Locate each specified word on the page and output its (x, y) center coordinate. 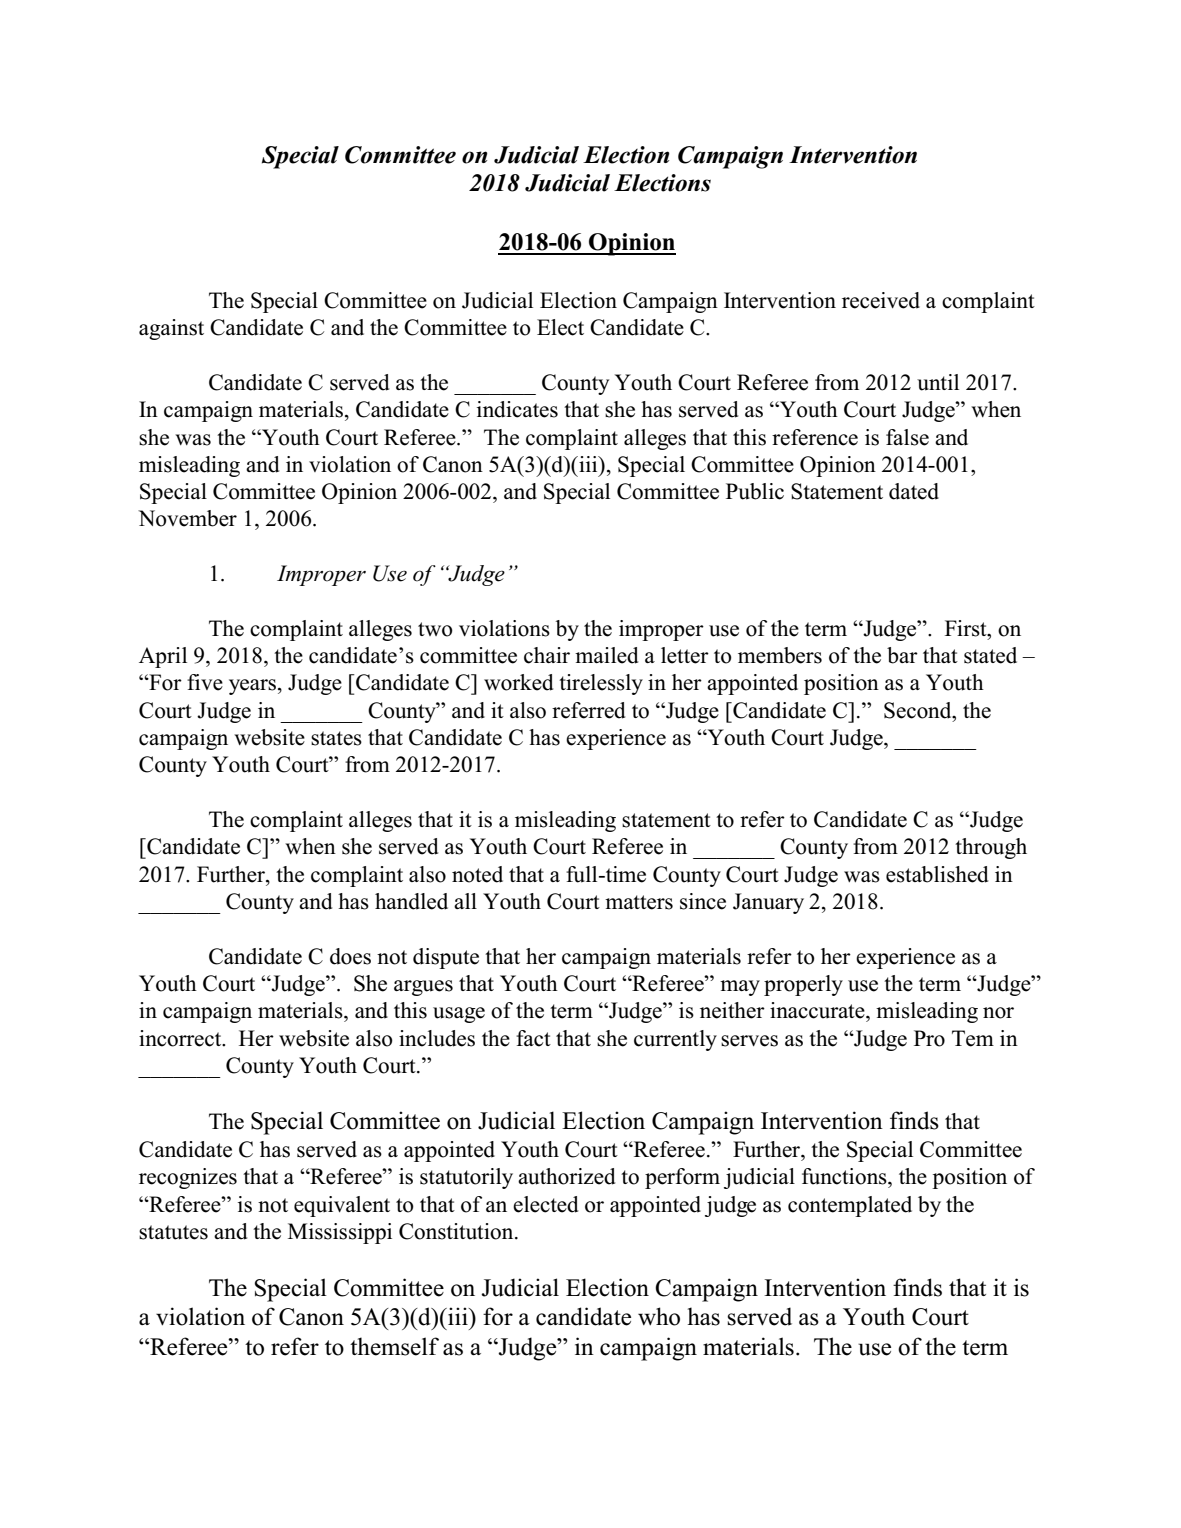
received (881, 300)
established (937, 874)
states (336, 738)
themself (394, 1346)
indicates (517, 409)
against (171, 329)
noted (477, 874)
